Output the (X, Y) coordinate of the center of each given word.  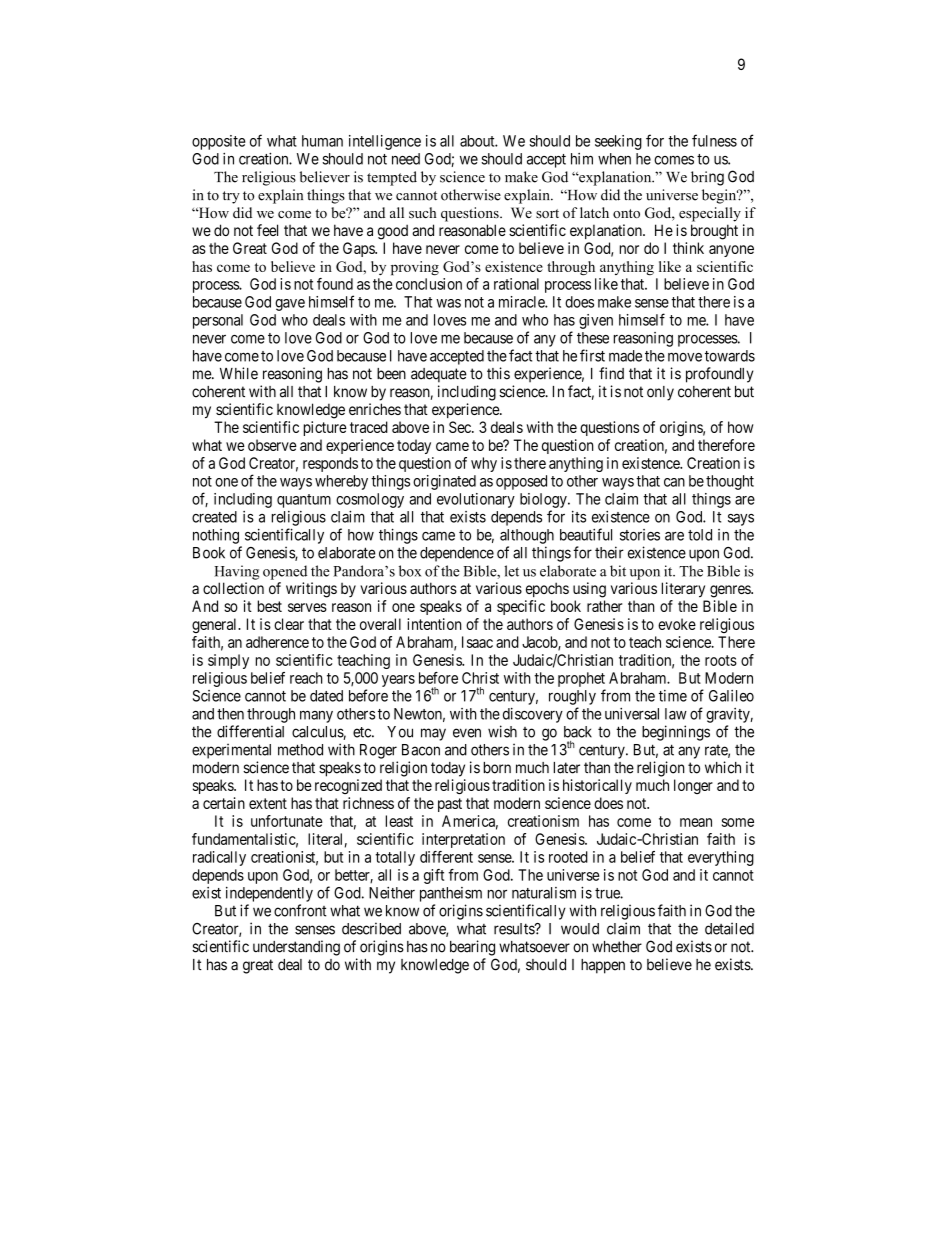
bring (707, 178)
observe (272, 445)
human (322, 141)
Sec (461, 427)
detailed (729, 928)
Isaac (477, 642)
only (660, 393)
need (406, 159)
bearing (472, 948)
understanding (296, 948)
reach (306, 678)
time (673, 696)
